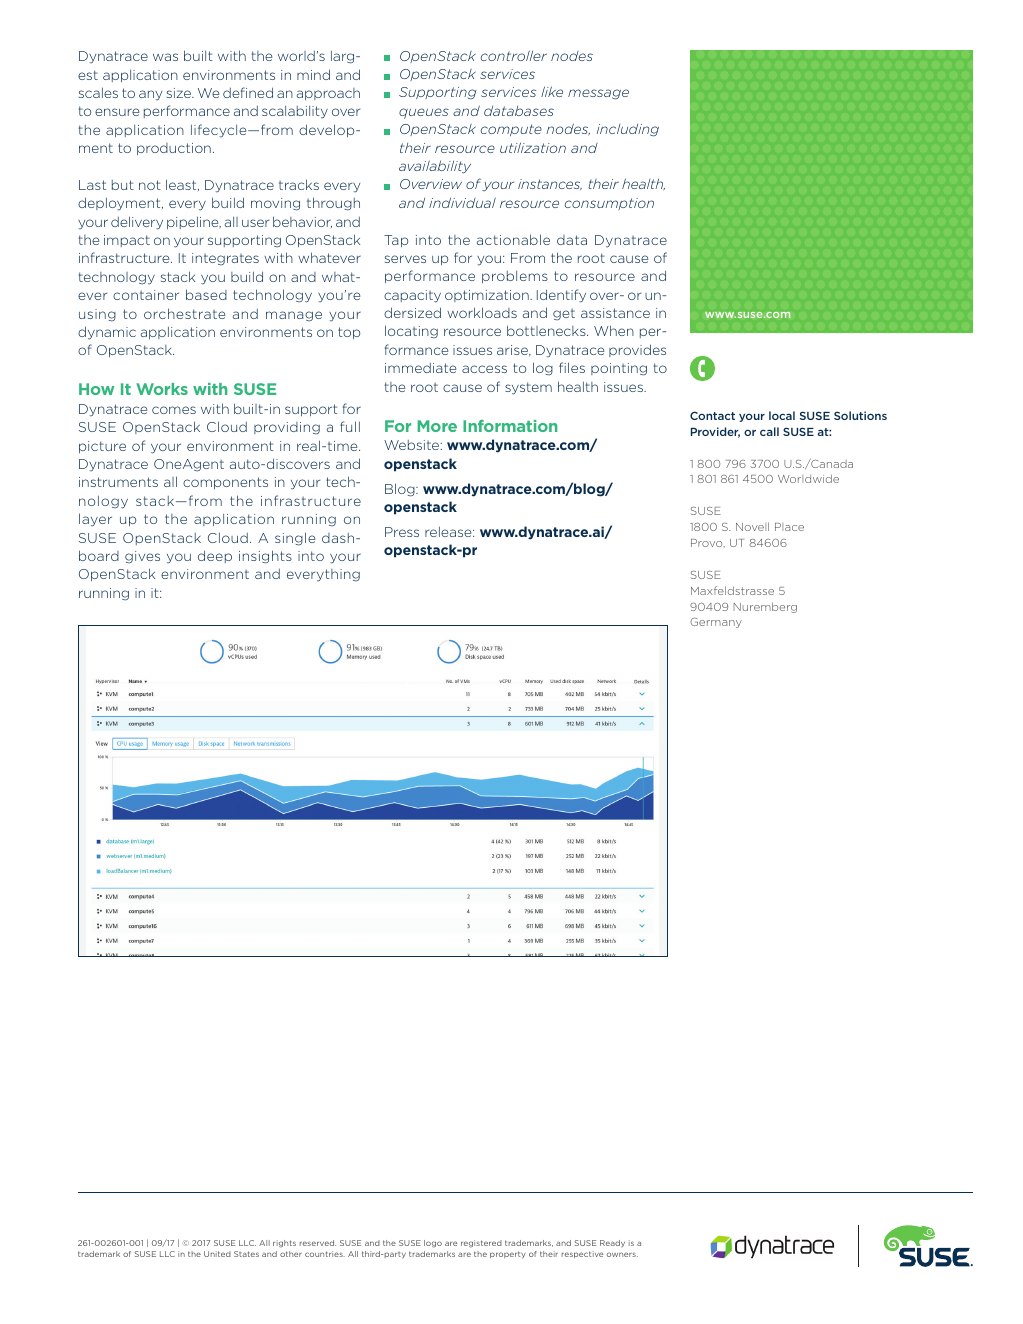  Describe the element at coordinates (217, 1254) in the page. I see `United` at that location.
